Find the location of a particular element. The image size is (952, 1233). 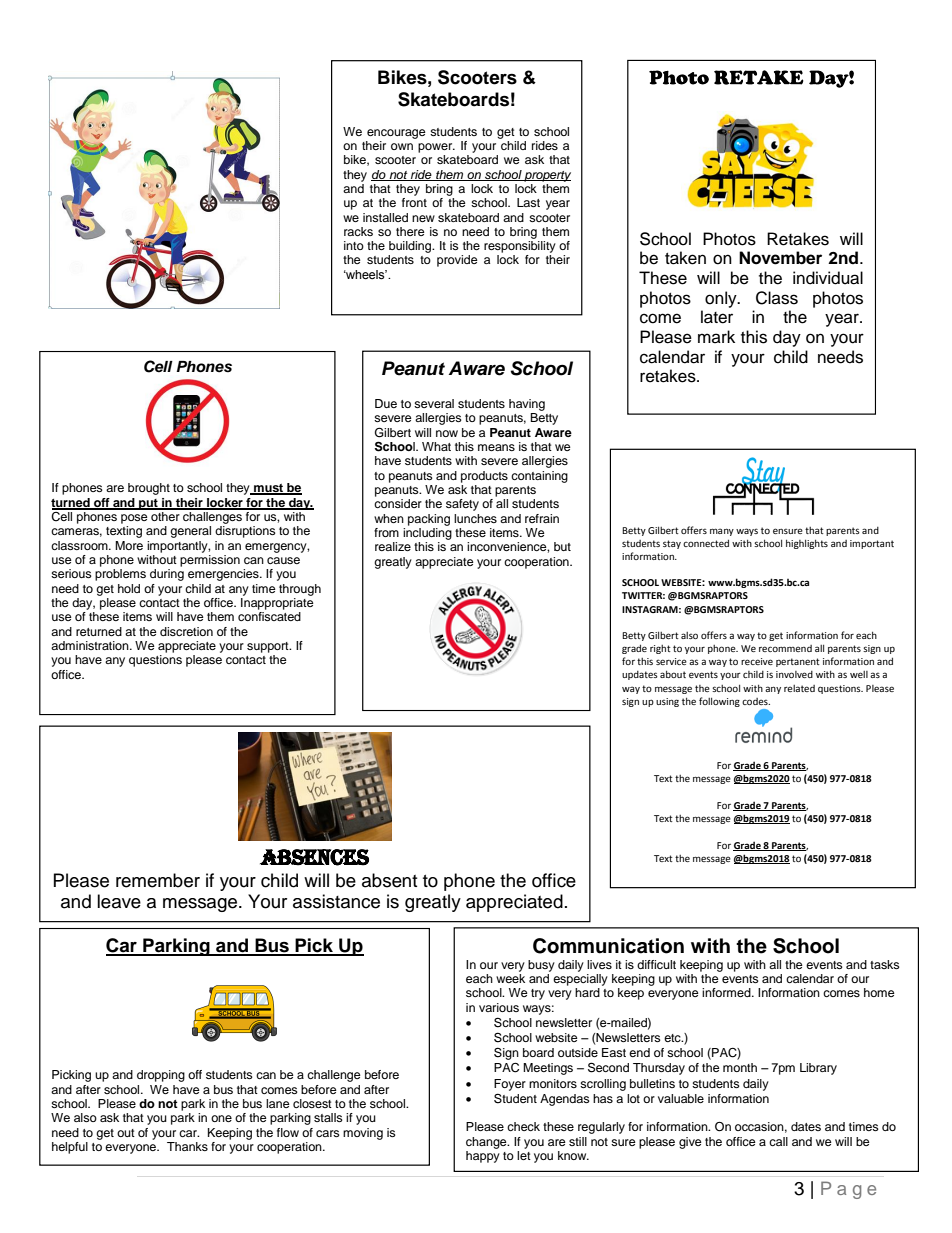

brought is located at coordinates (149, 489).
